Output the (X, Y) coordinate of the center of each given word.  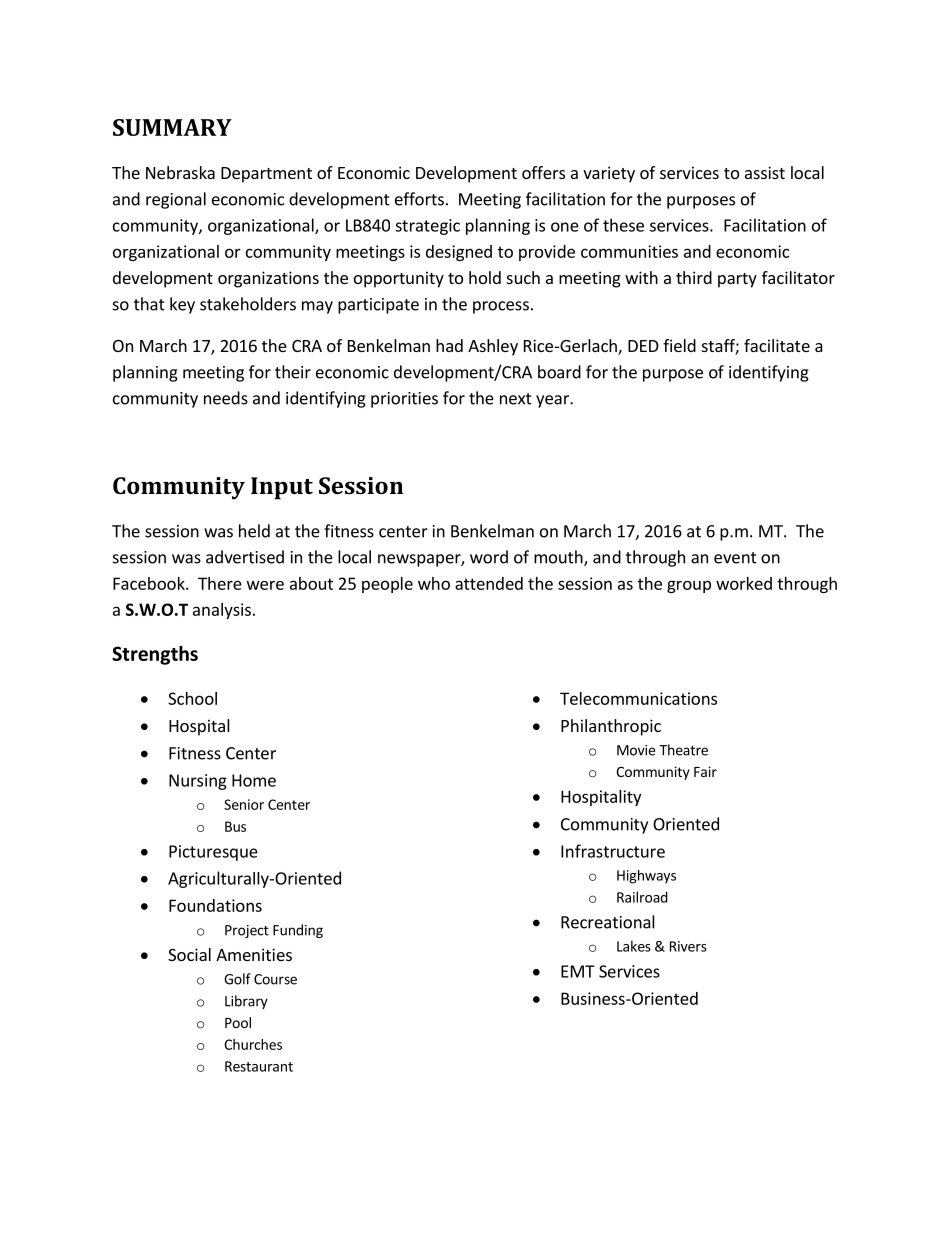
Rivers (688, 946)
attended (489, 583)
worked (744, 583)
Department (266, 175)
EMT (578, 971)
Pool (238, 1022)
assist (765, 172)
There (220, 583)
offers (543, 172)
